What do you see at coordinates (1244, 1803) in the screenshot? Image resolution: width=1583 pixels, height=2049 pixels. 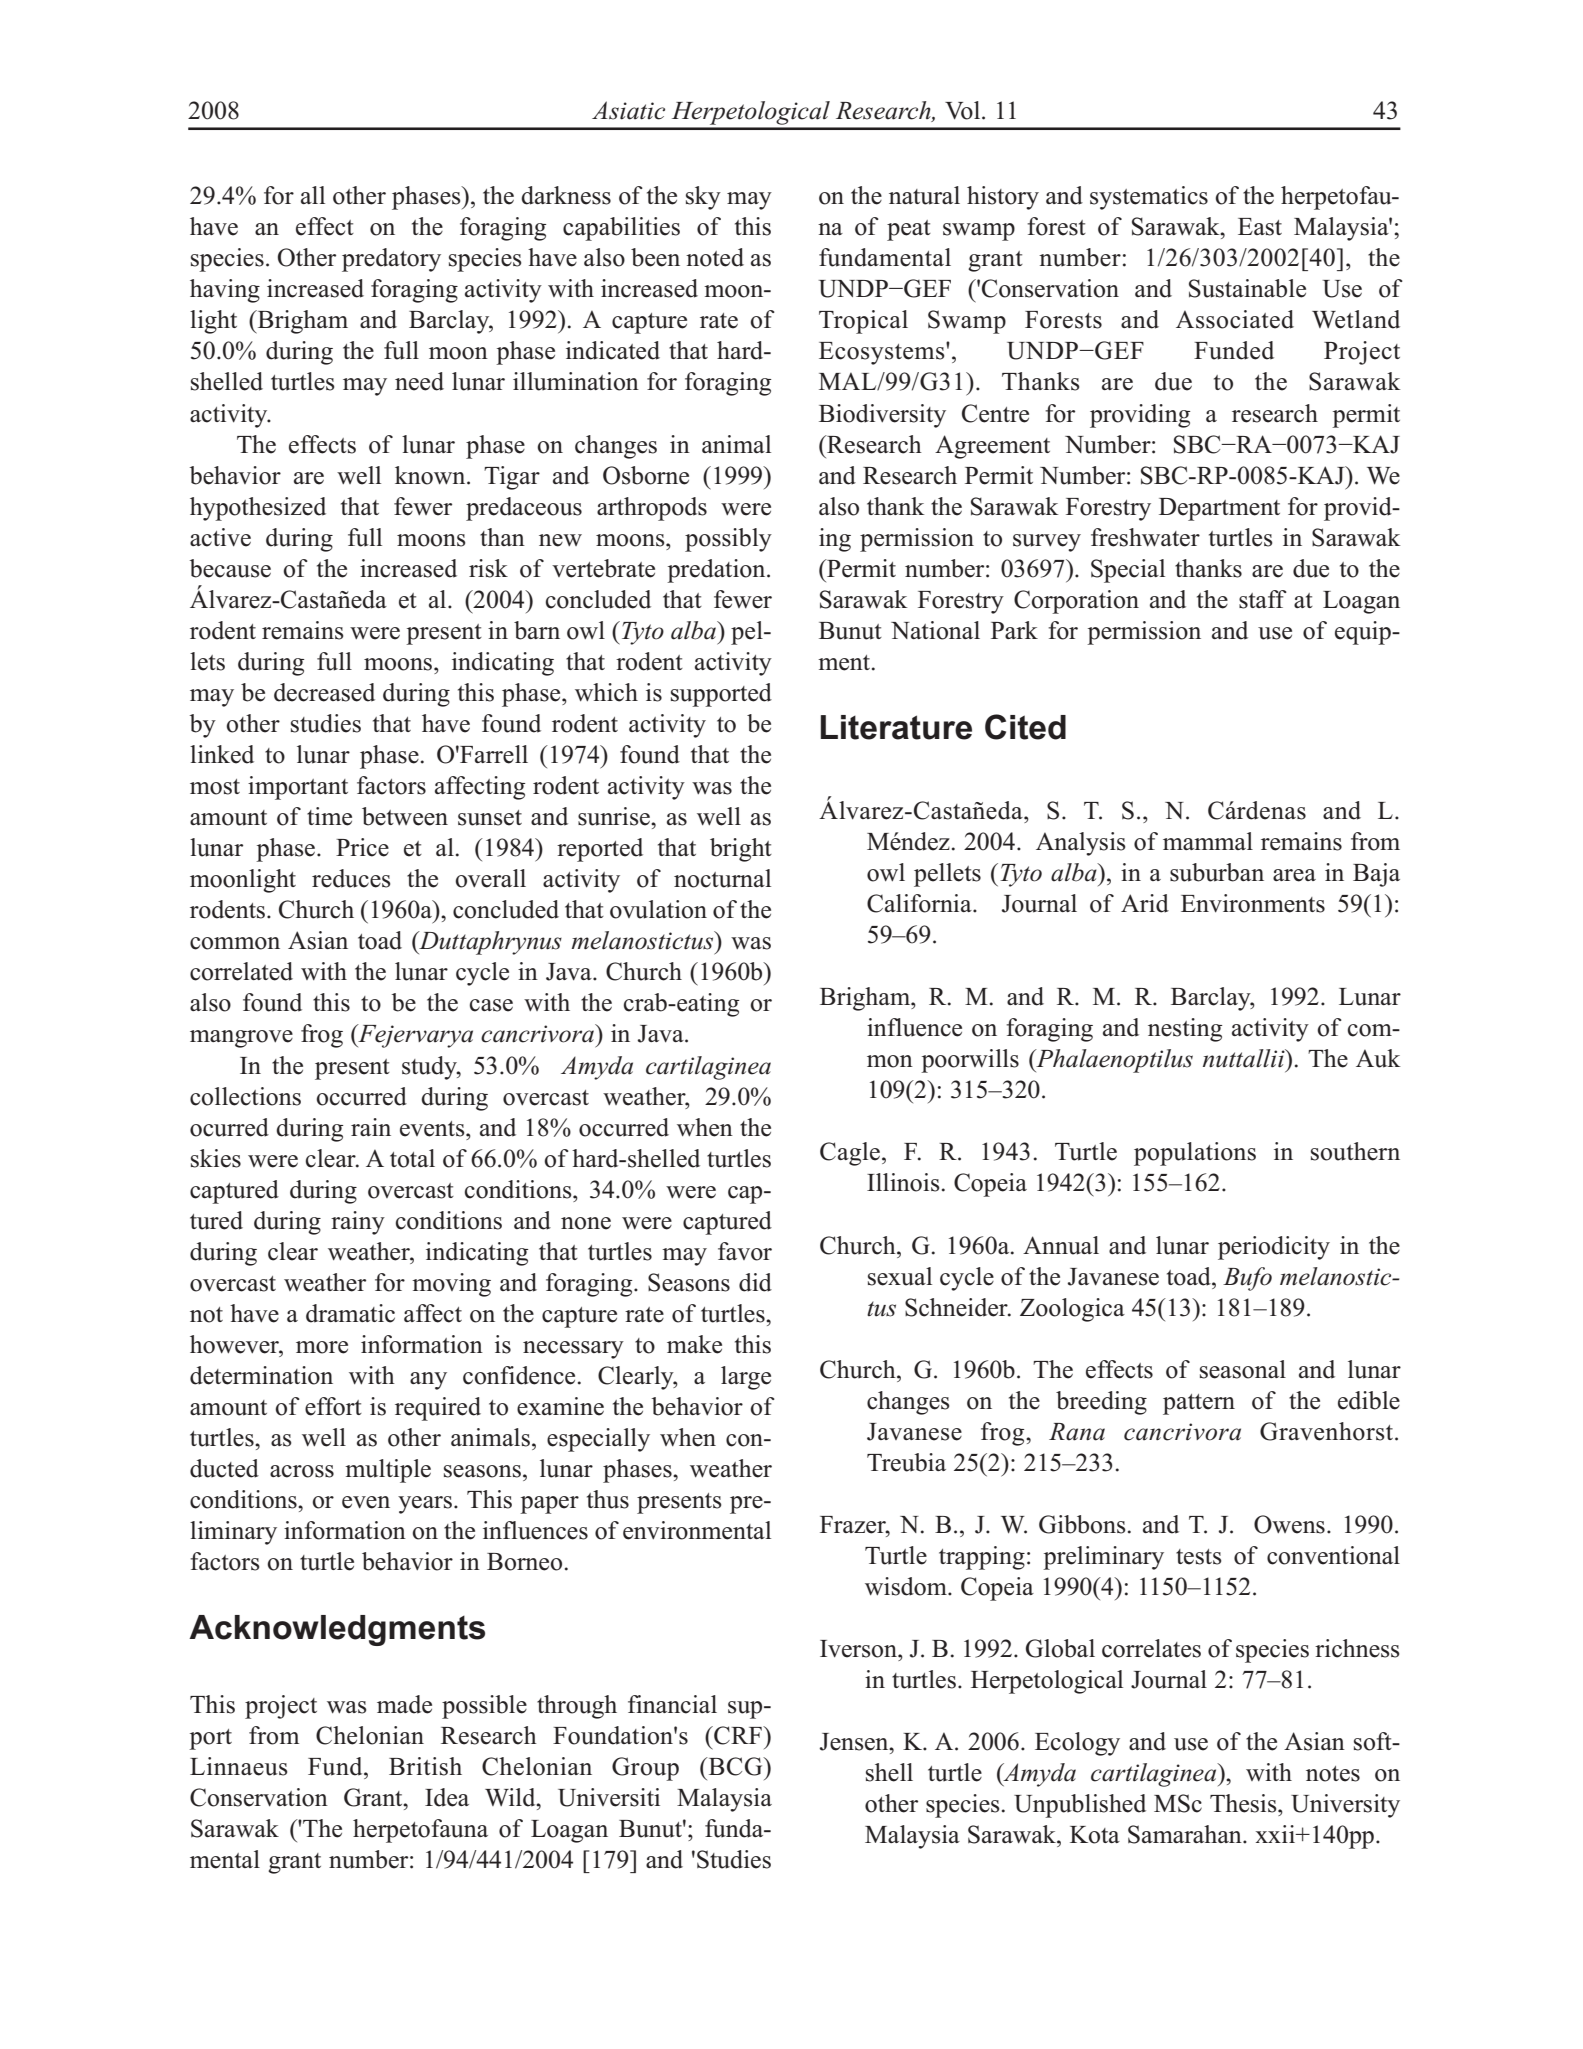 I see `Thesis` at bounding box center [1244, 1803].
